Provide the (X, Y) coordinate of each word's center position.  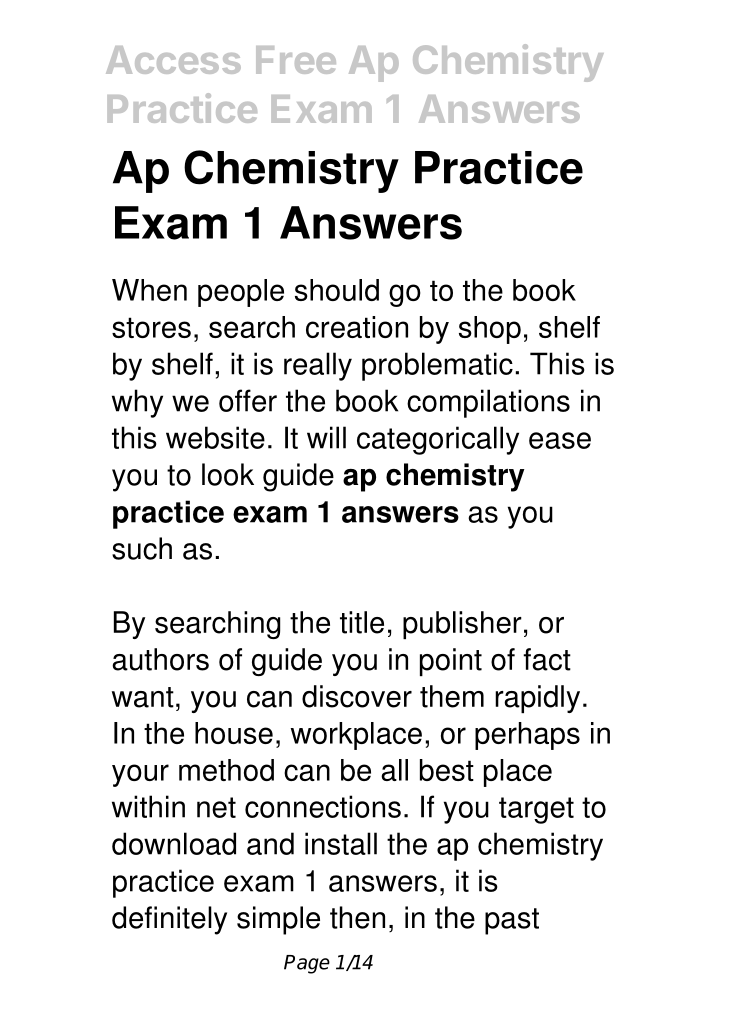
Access (173, 60)
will (326, 437)
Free (296, 60)
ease (560, 440)
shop (490, 330)
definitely (169, 920)
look (228, 474)
